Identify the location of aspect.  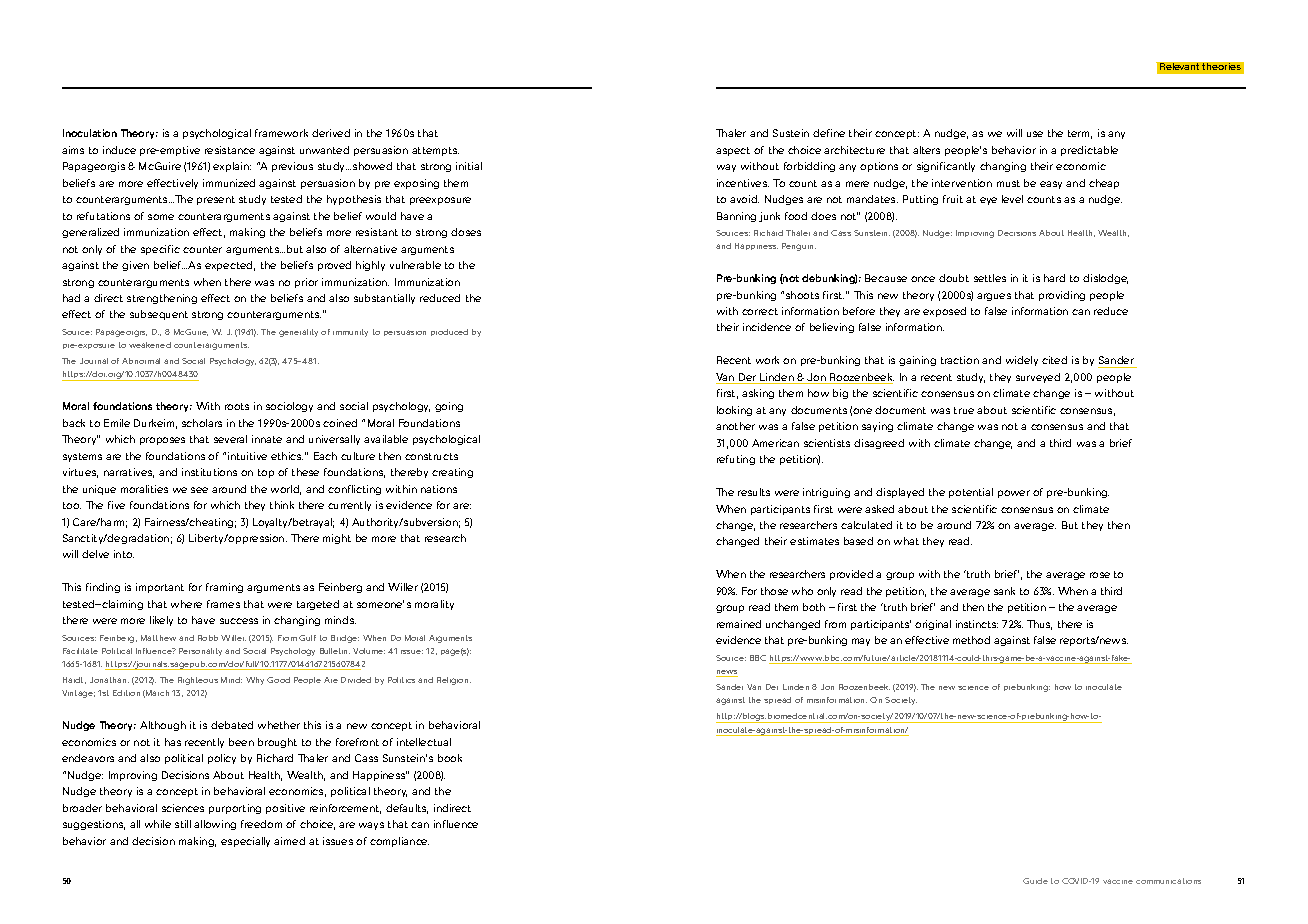
(733, 151).
